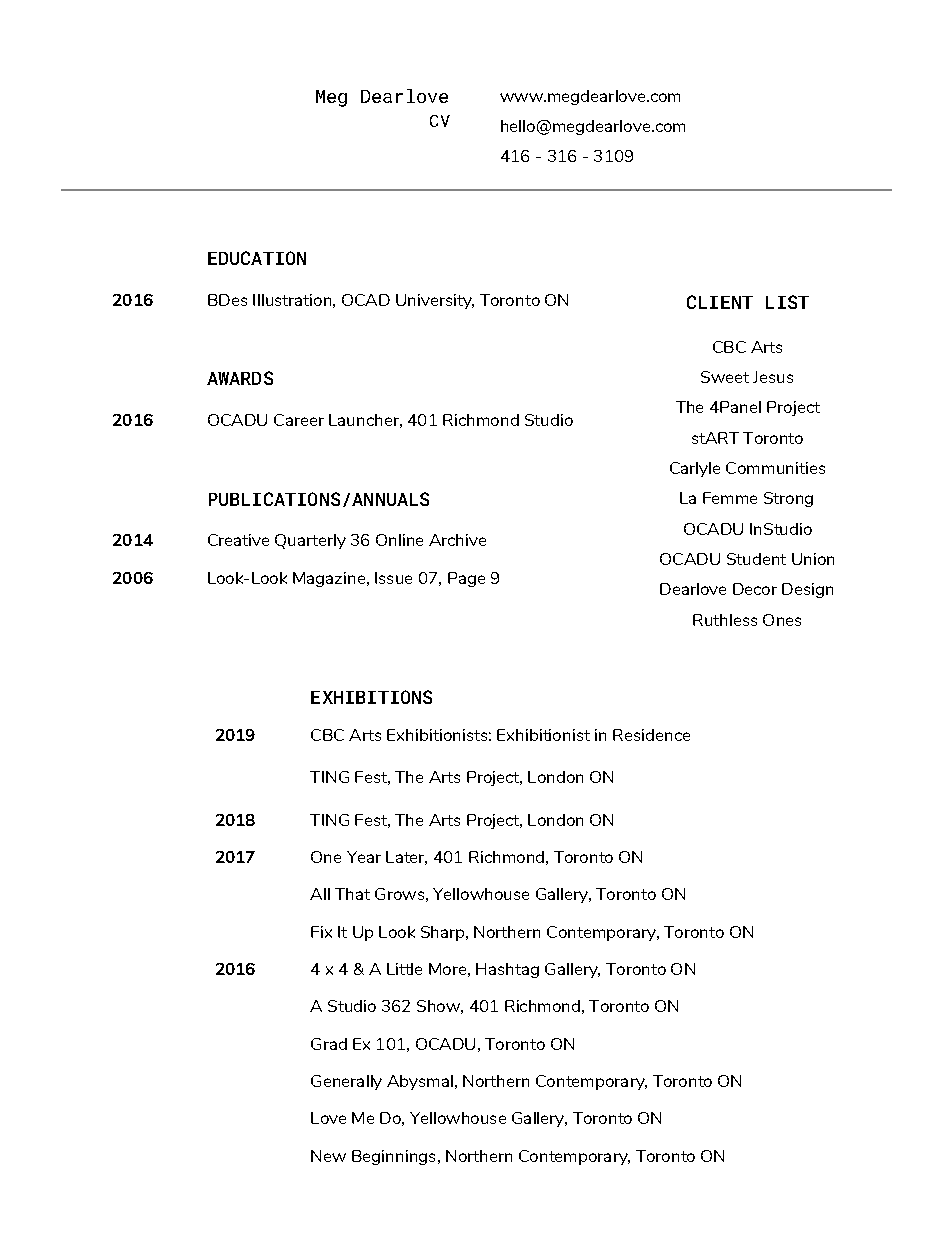  What do you see at coordinates (435, 301) in the screenshot?
I see `University` at bounding box center [435, 301].
